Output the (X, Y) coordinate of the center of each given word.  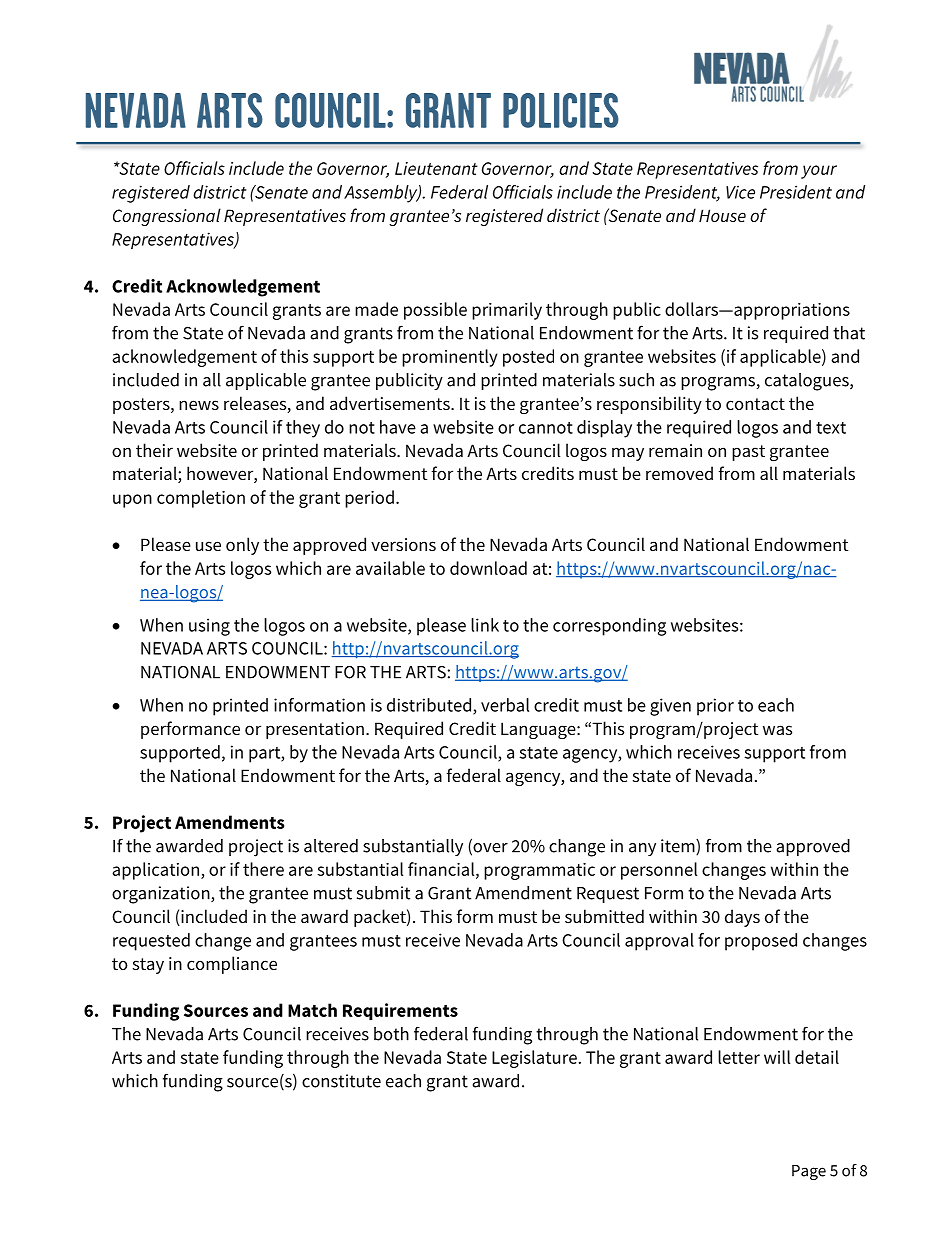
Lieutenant (436, 168)
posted (528, 358)
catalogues (808, 382)
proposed (761, 942)
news (199, 405)
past (748, 453)
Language (539, 730)
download (488, 568)
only (242, 546)
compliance (232, 965)
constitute (341, 1081)
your (819, 172)
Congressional (167, 217)
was (777, 730)
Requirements (400, 1011)
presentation (315, 730)
